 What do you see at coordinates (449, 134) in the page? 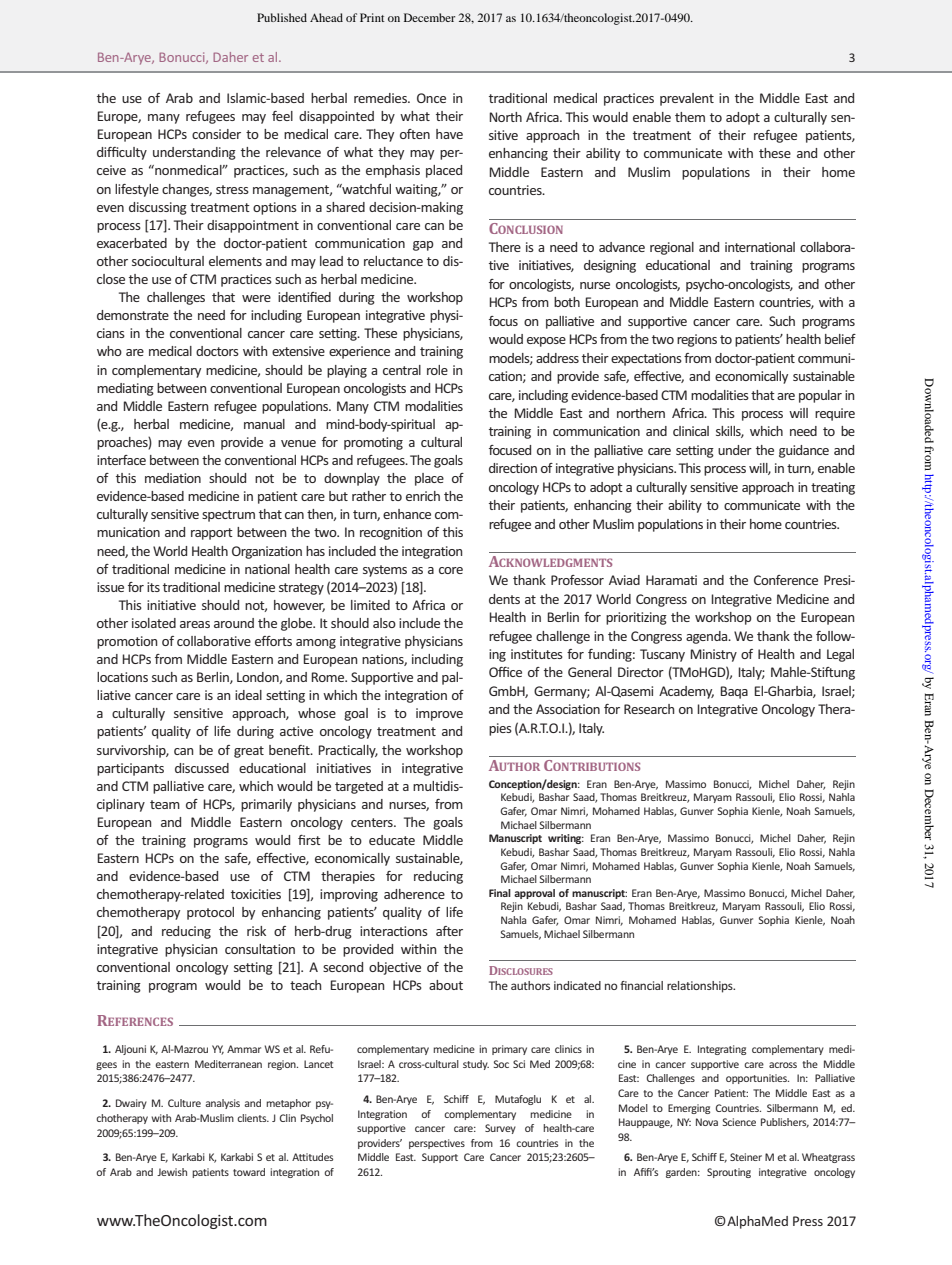
I see `have` at bounding box center [449, 134].
